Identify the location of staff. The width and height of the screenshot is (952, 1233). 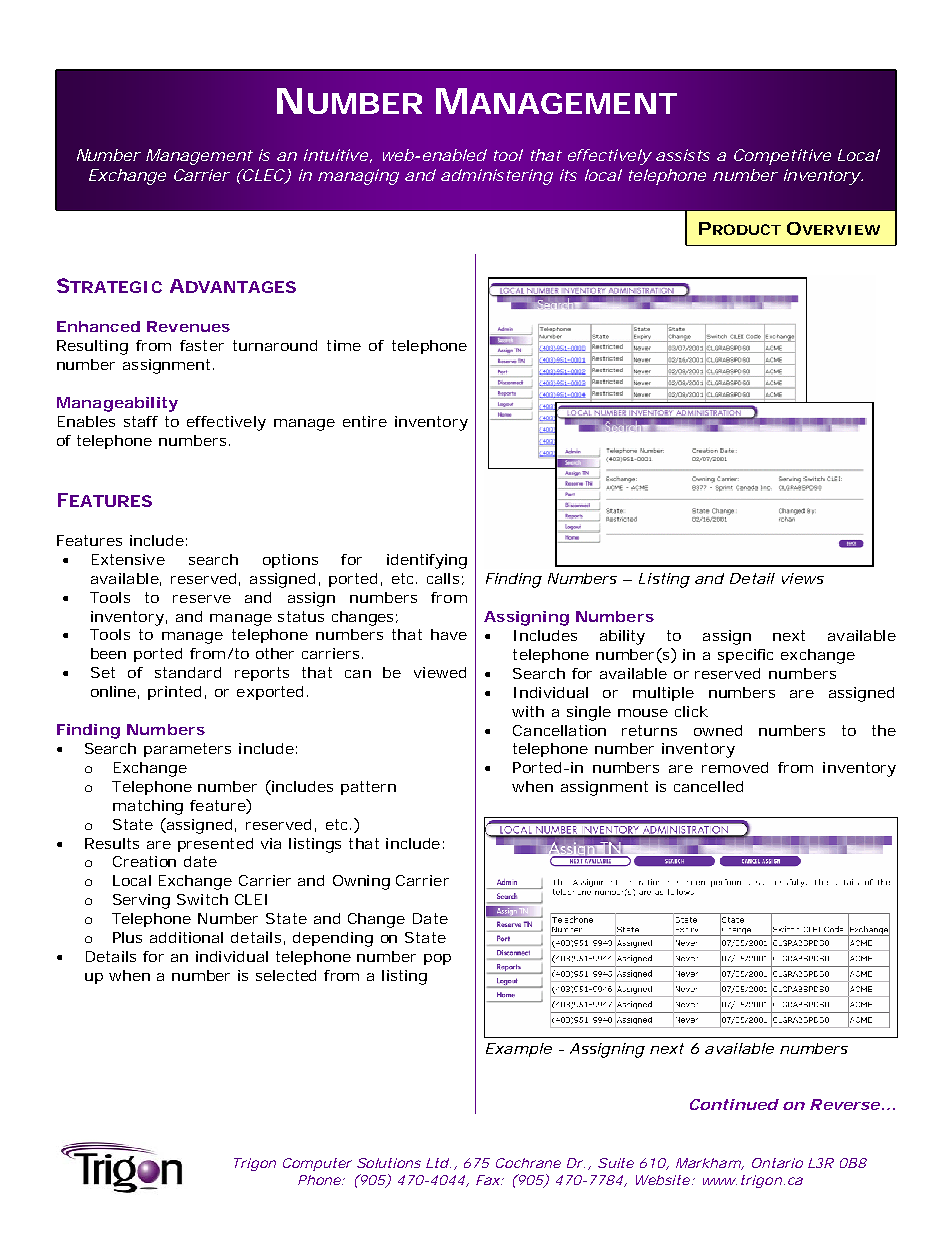
(141, 421).
